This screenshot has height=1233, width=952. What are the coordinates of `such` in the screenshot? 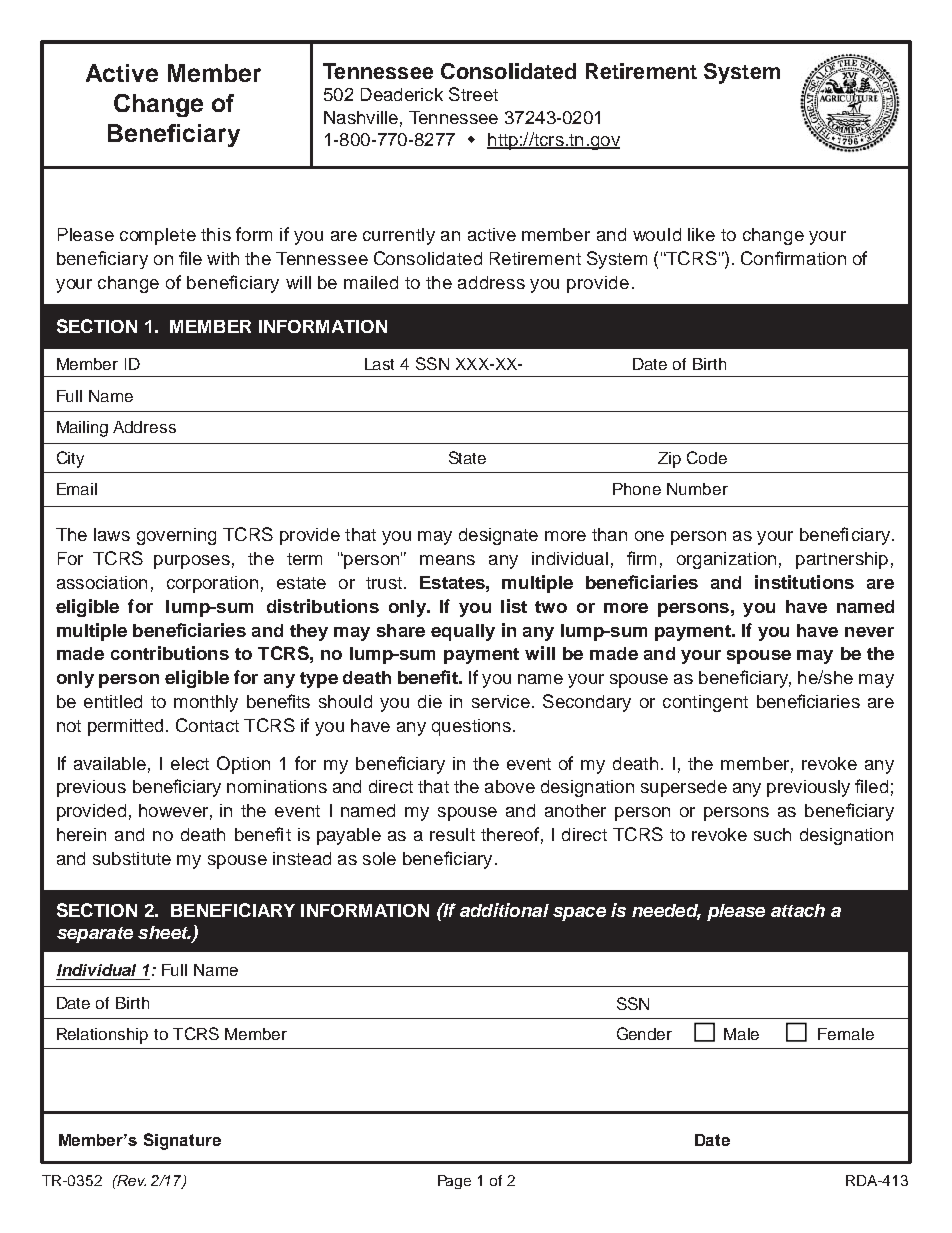 It's located at (772, 834).
